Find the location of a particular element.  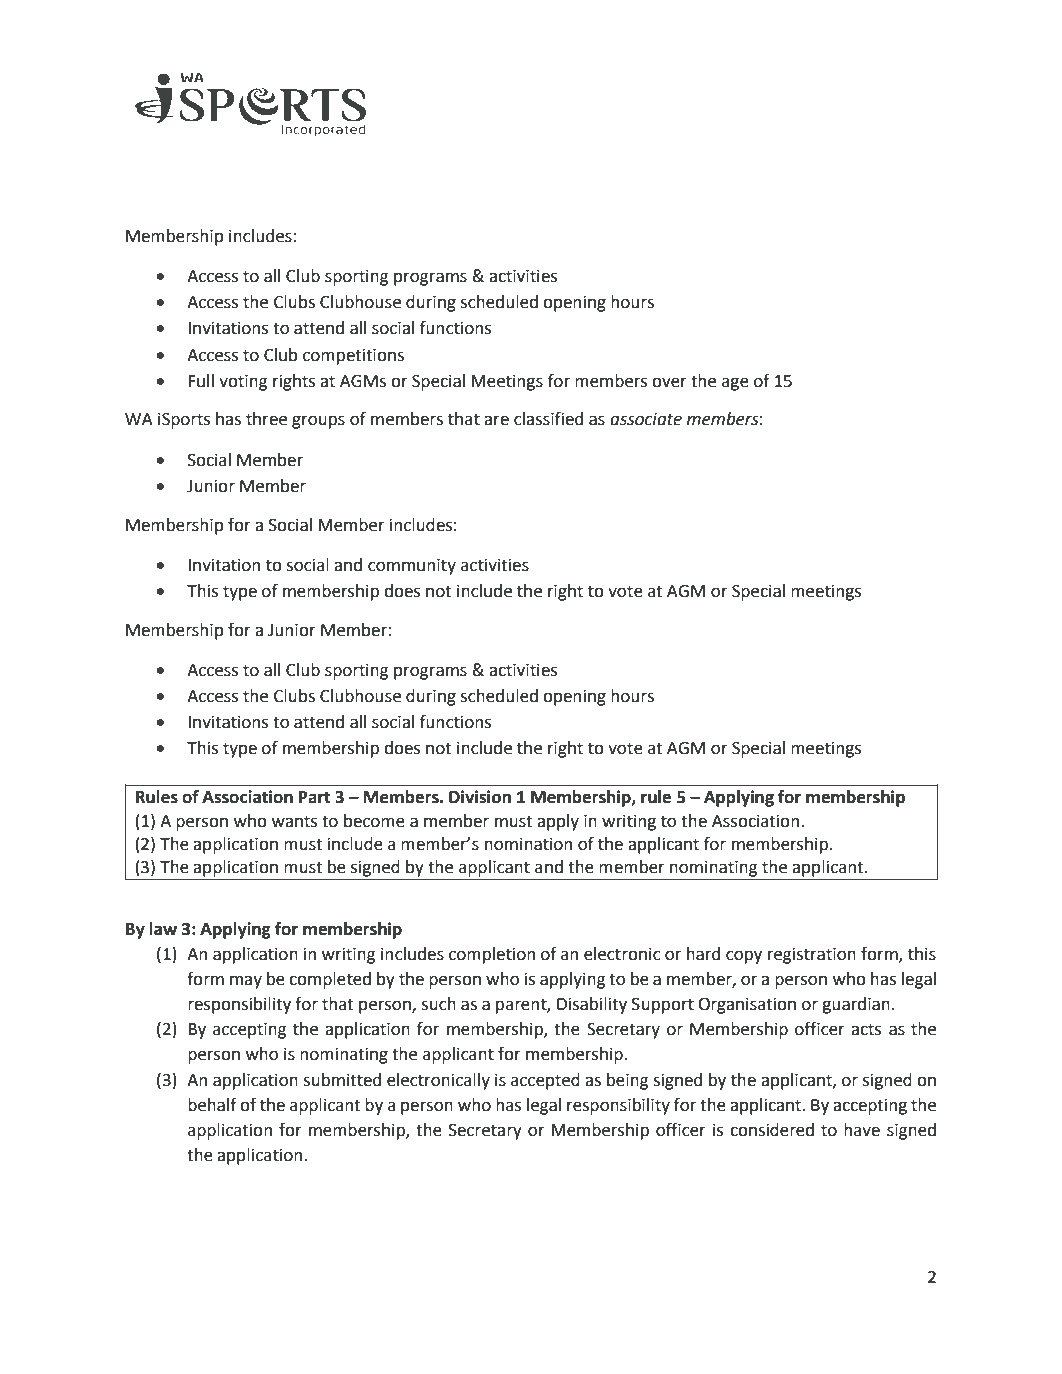

age is located at coordinates (735, 384).
